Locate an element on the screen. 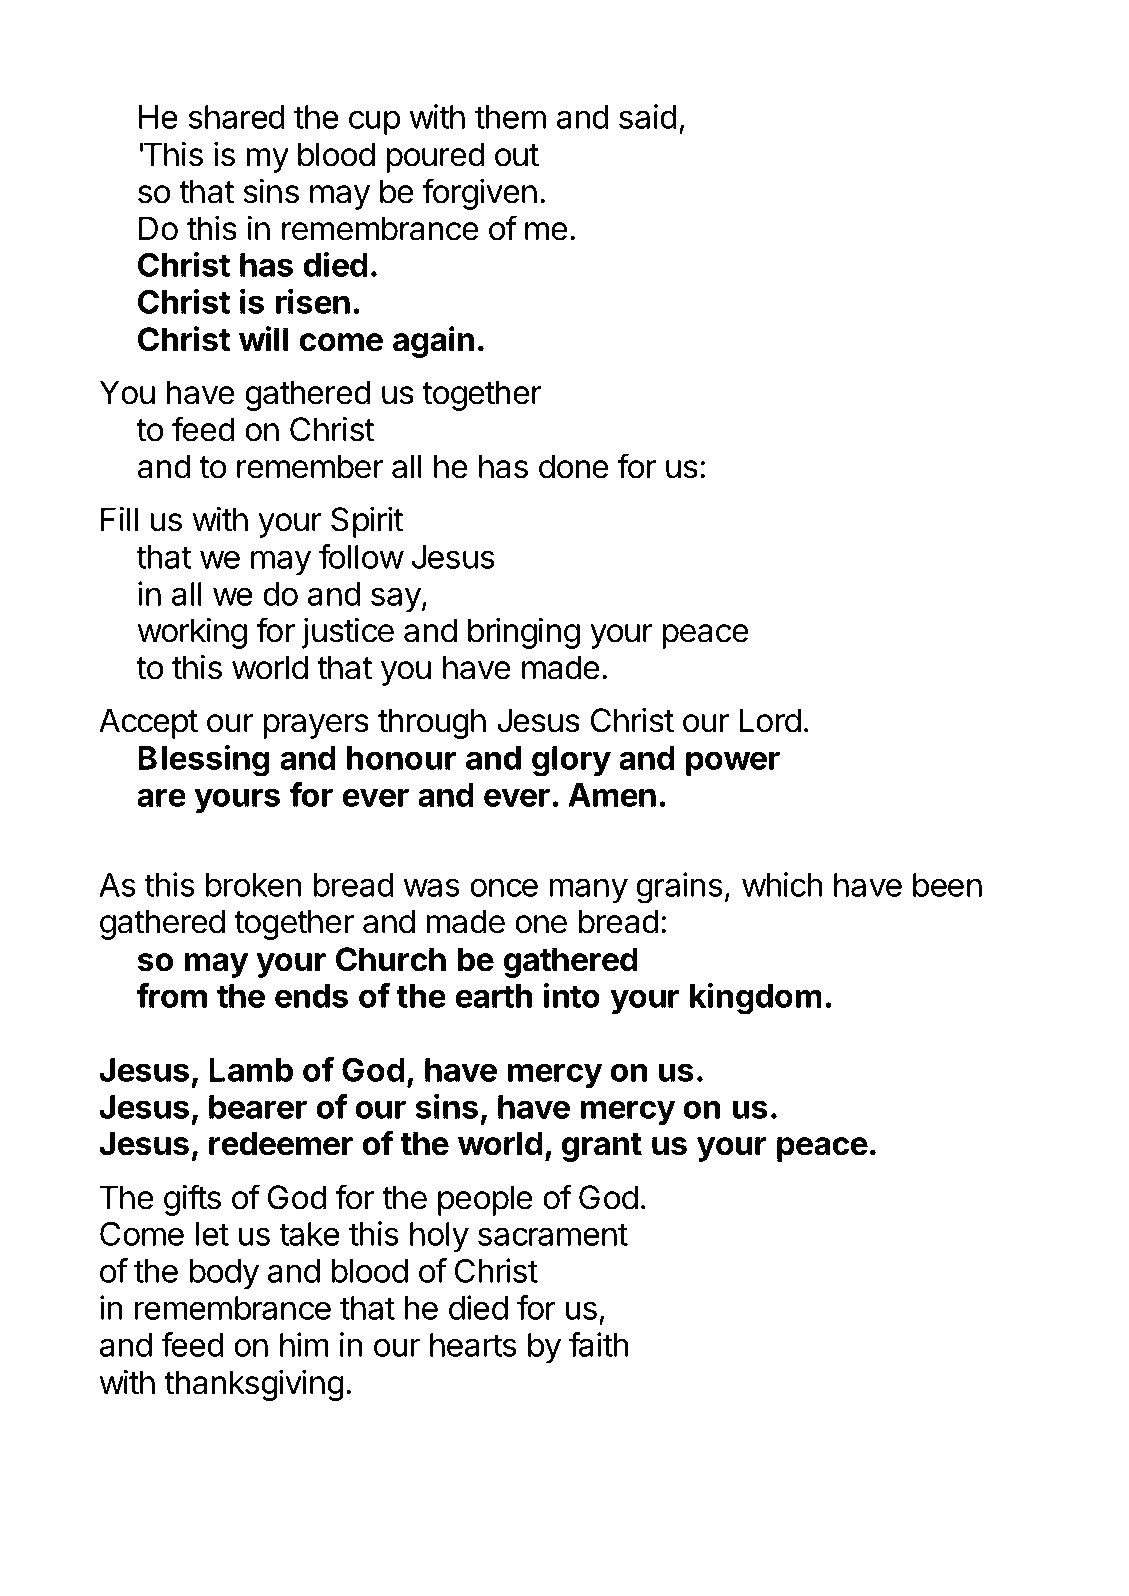  bringing is located at coordinates (524, 633).
